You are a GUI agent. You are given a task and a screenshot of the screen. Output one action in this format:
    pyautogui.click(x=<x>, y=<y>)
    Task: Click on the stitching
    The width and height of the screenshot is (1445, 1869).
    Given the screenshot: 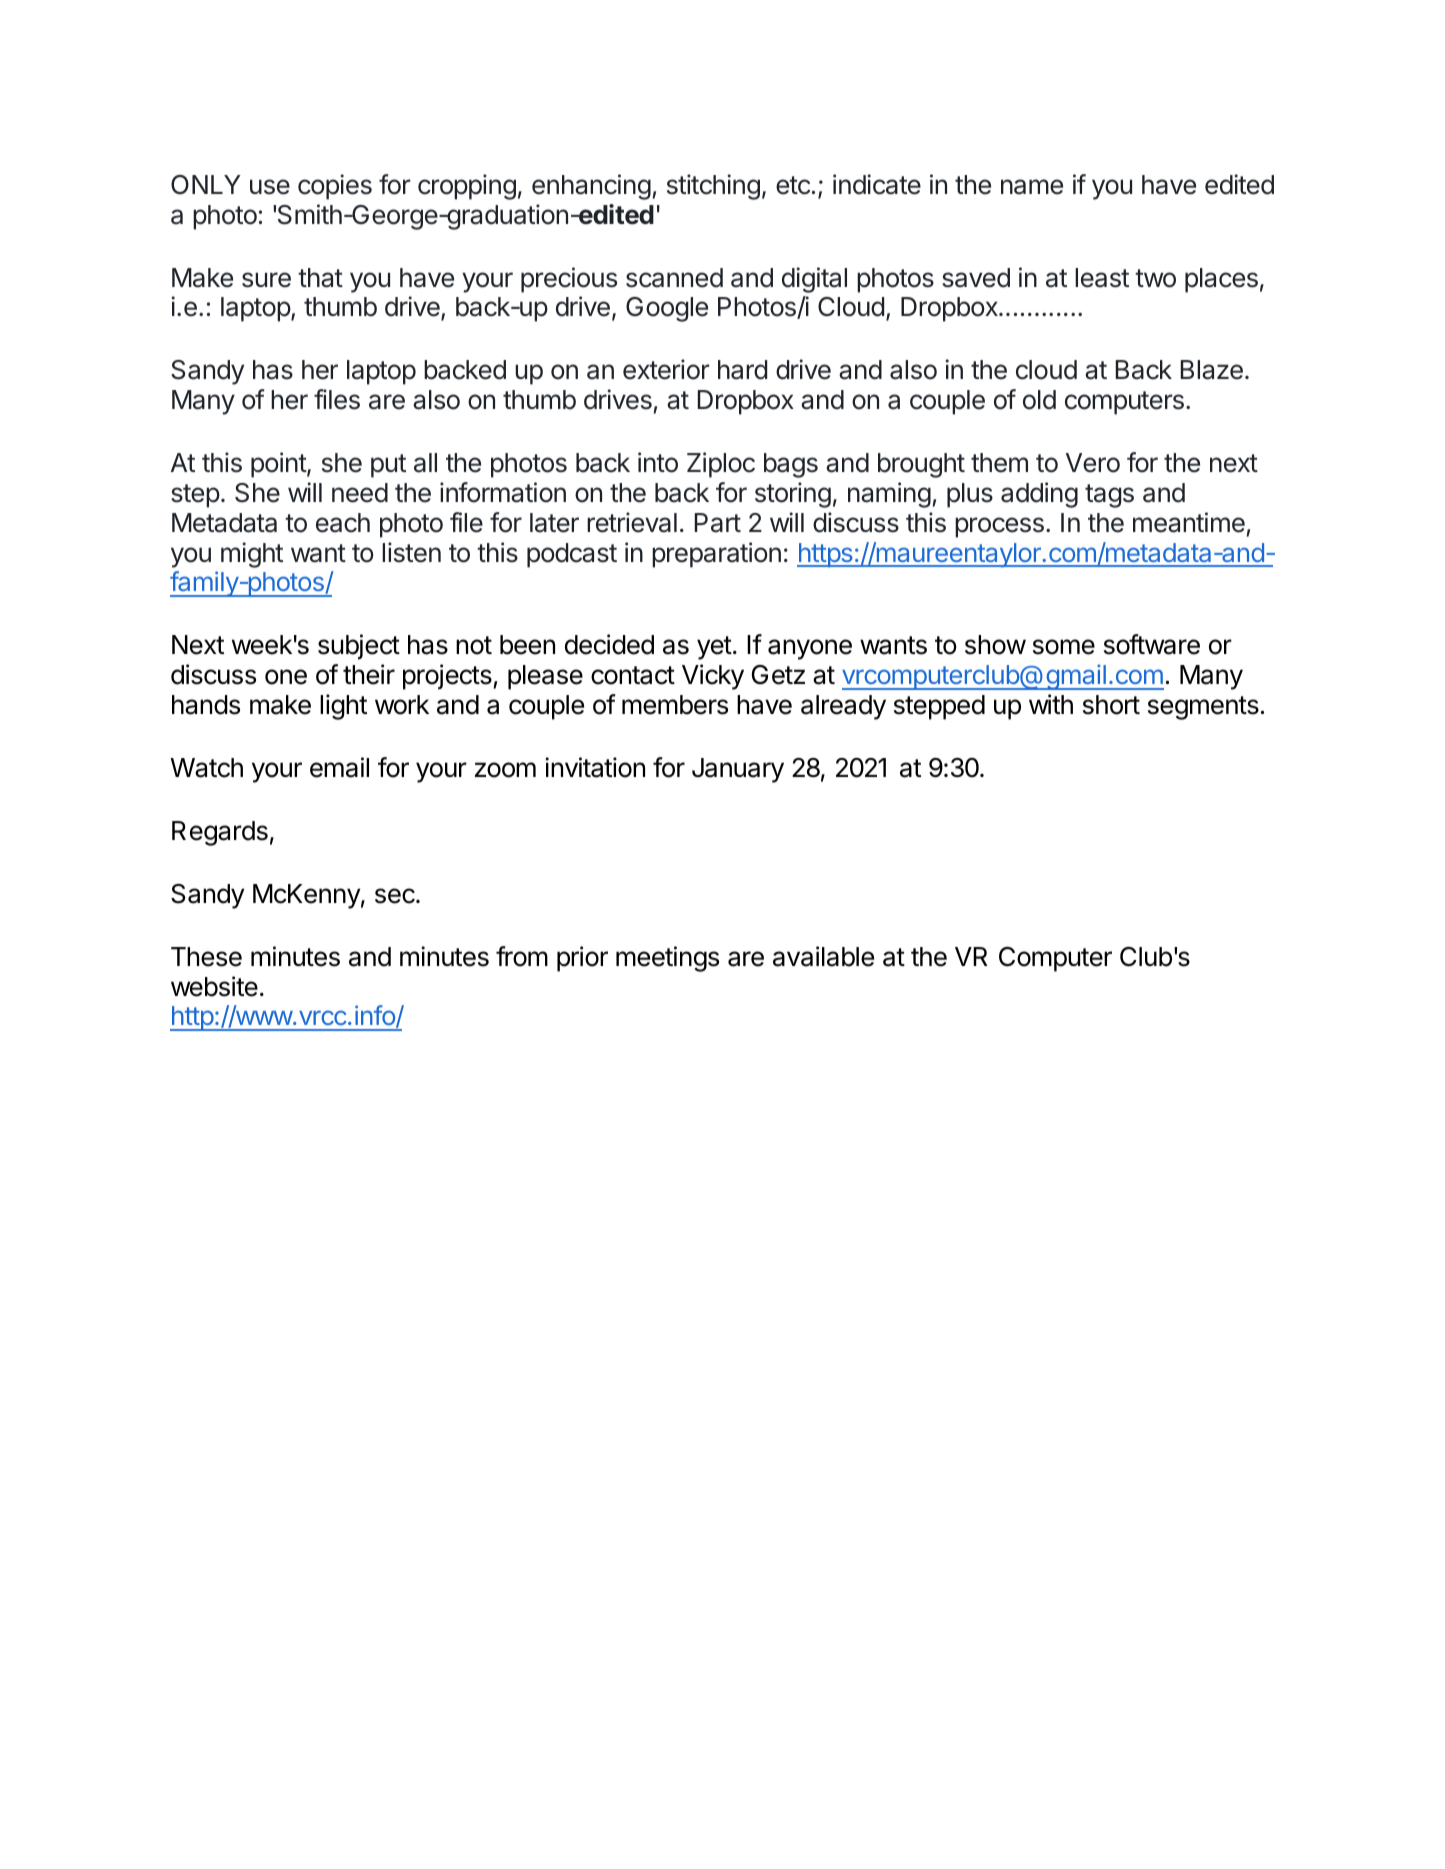 What is the action you would take?
    pyautogui.click(x=713, y=187)
